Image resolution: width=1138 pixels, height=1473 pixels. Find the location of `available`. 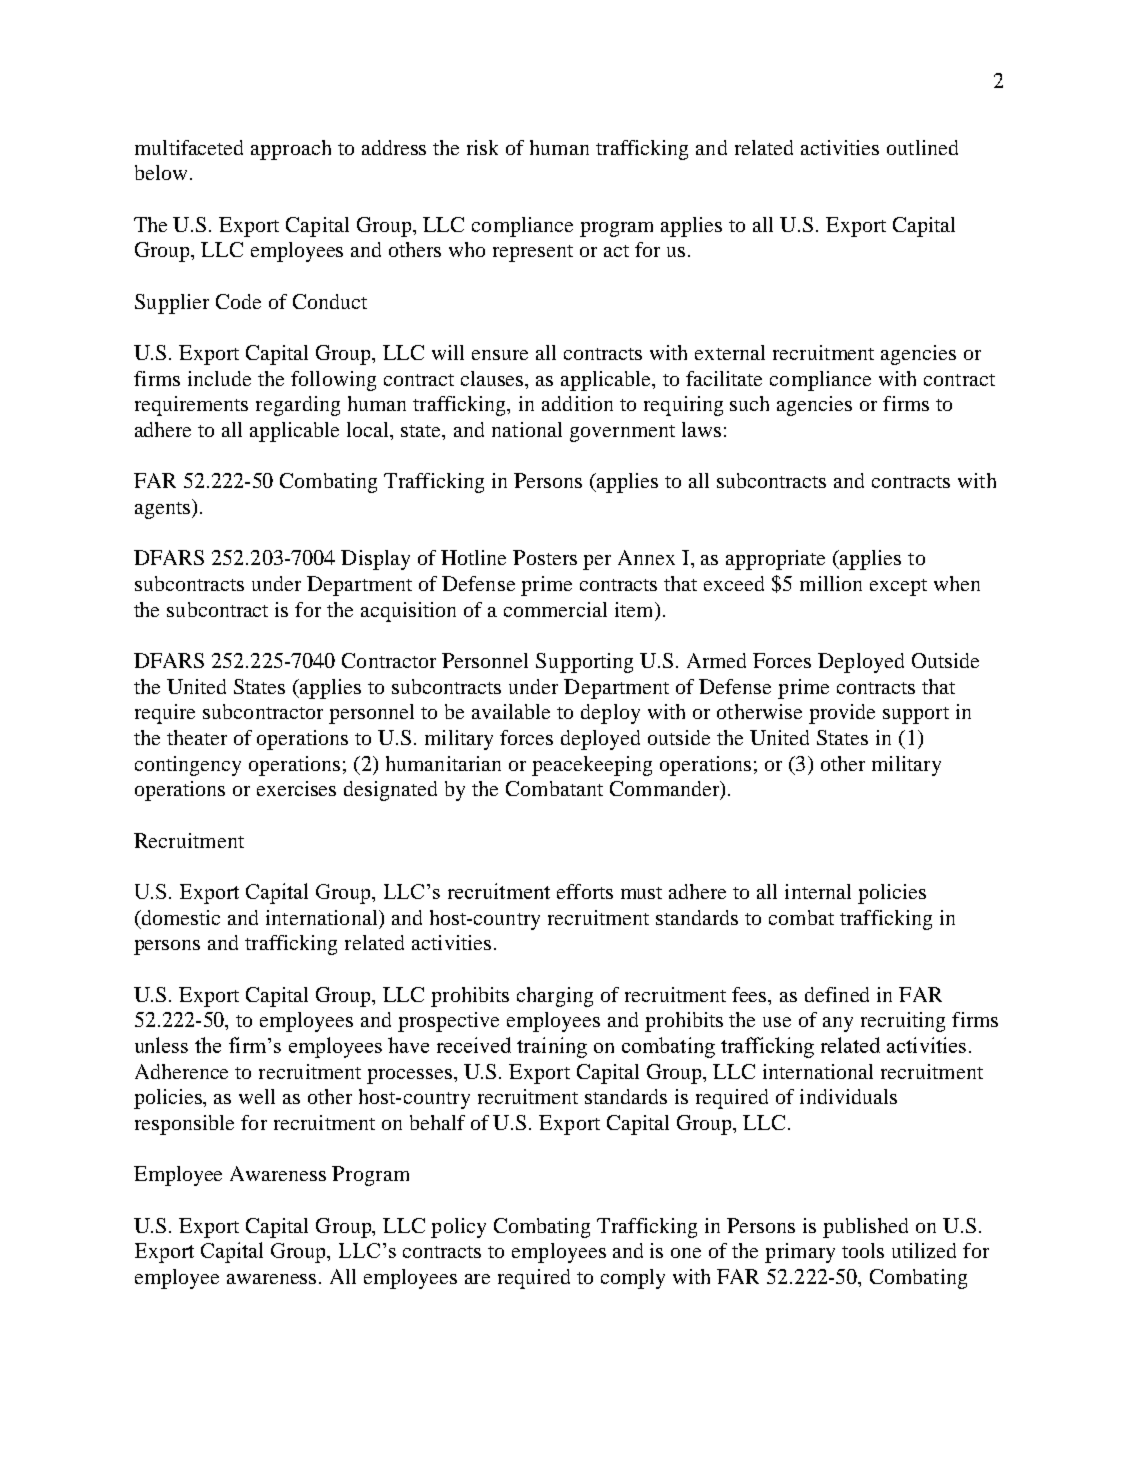

available is located at coordinates (511, 711).
